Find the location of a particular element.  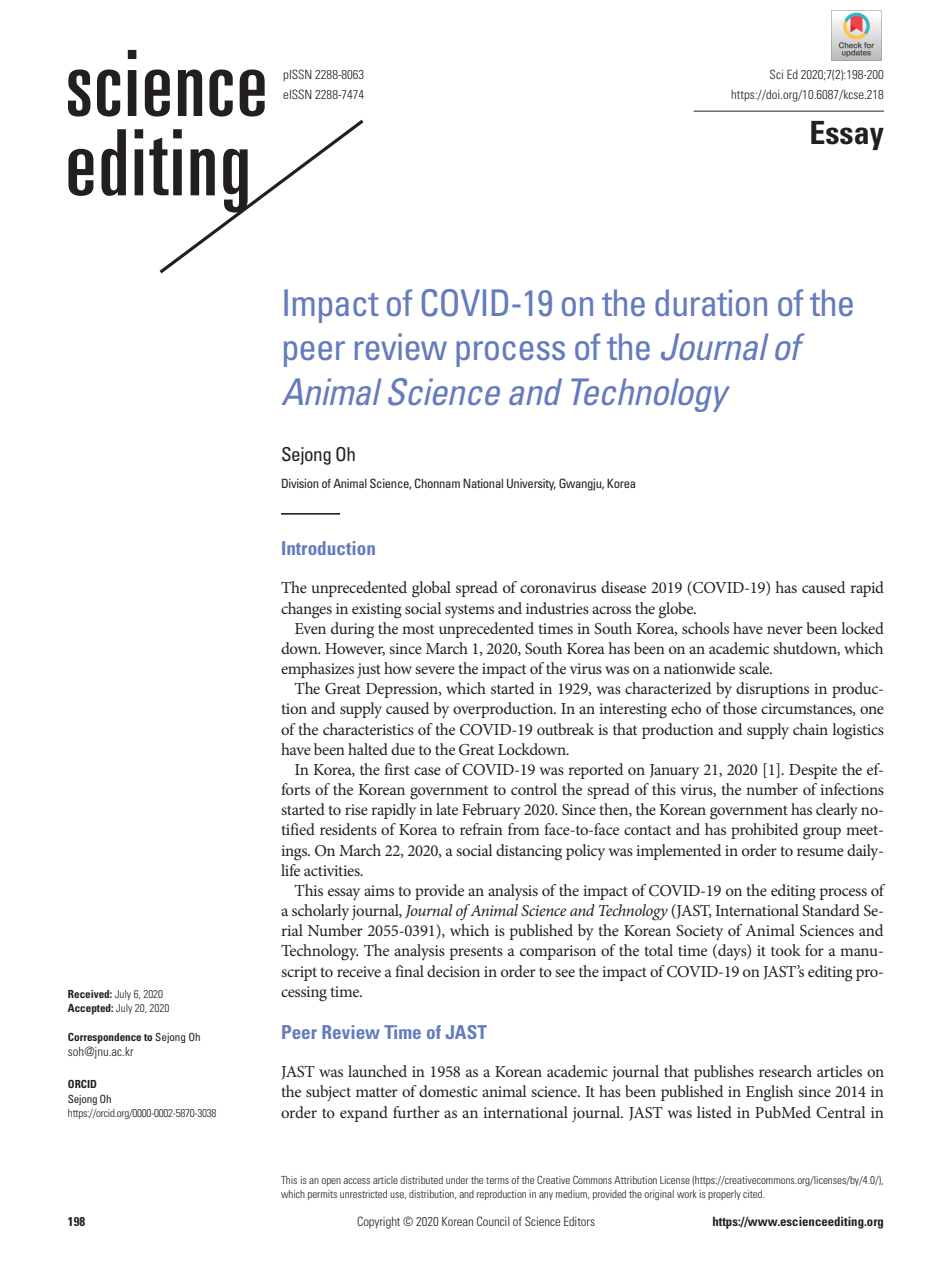

permits is located at coordinates (322, 1195).
